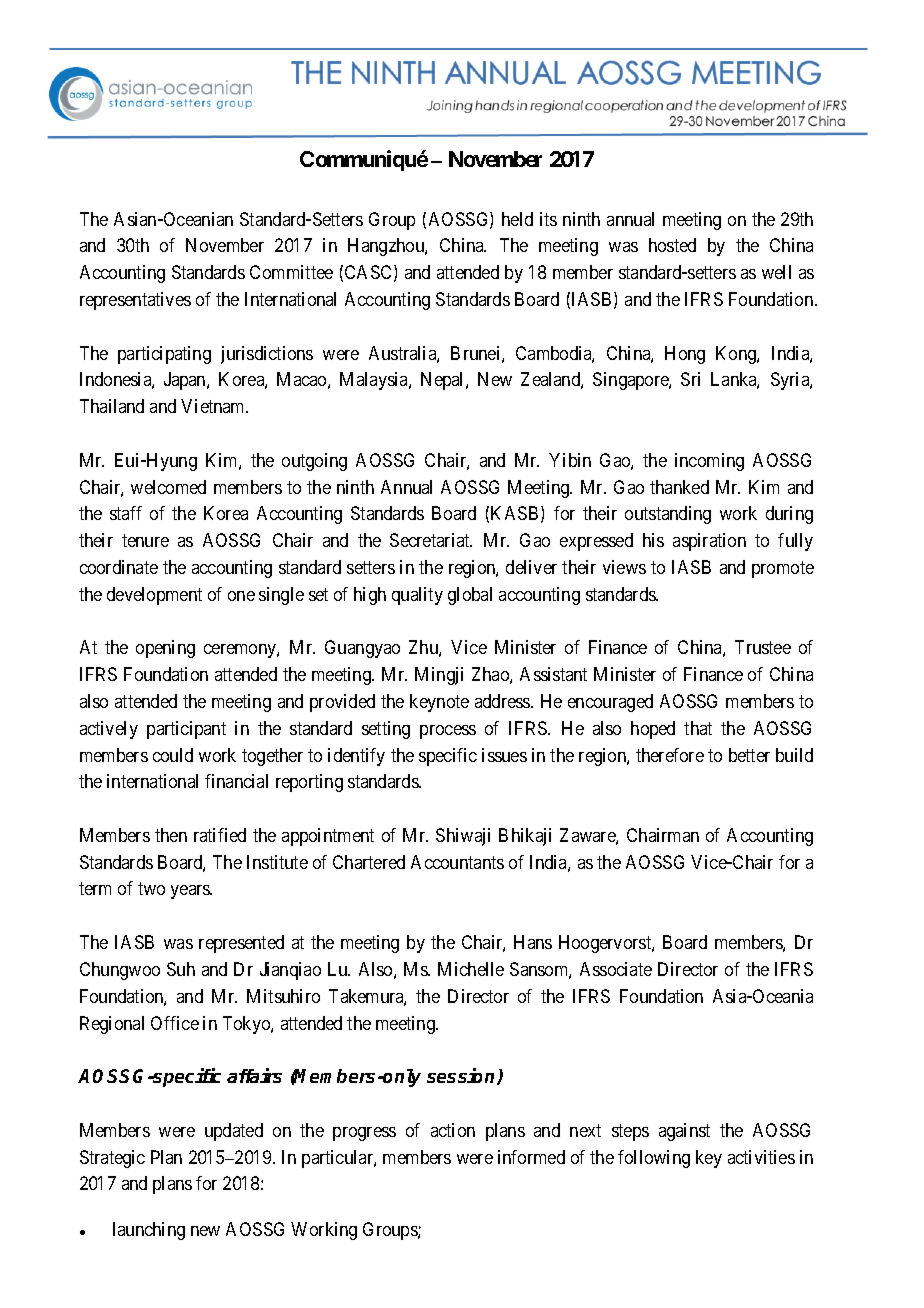 Image resolution: width=924 pixels, height=1308 pixels. Describe the element at coordinates (761, 1157) in the screenshot. I see `activities` at that location.
